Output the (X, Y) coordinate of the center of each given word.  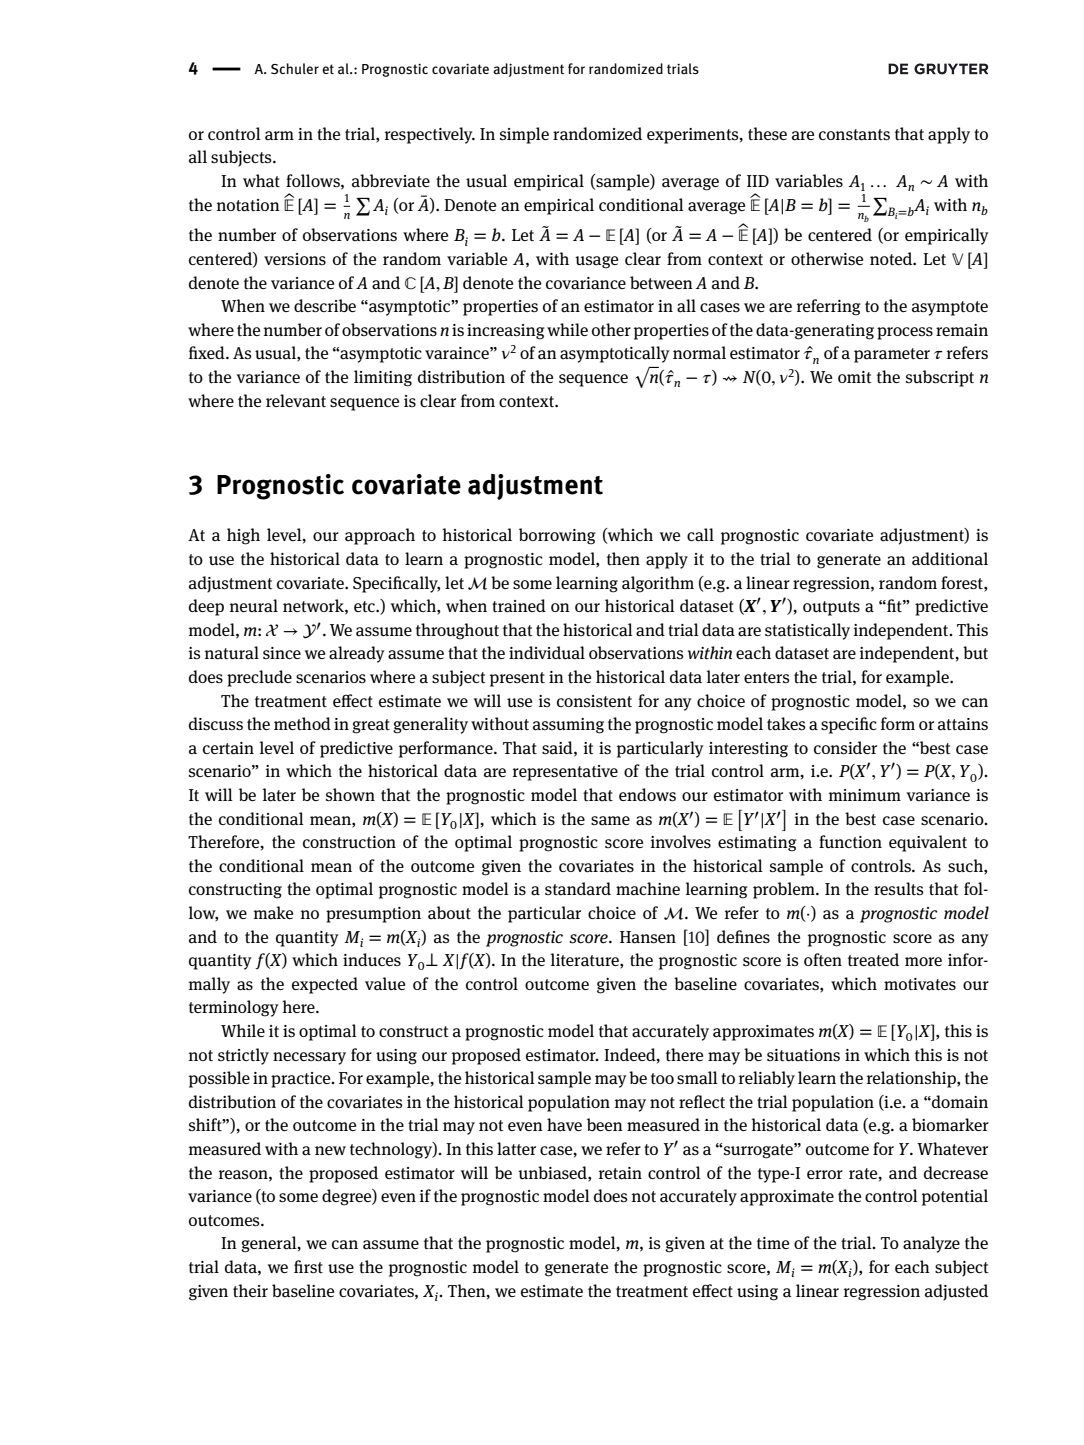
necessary (309, 1058)
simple (524, 135)
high (243, 536)
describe (325, 305)
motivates (920, 984)
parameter (892, 355)
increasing (506, 332)
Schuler (295, 69)
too (662, 1078)
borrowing (557, 536)
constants (854, 135)
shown (350, 795)
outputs (831, 608)
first (308, 1266)
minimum (865, 795)
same (610, 820)
